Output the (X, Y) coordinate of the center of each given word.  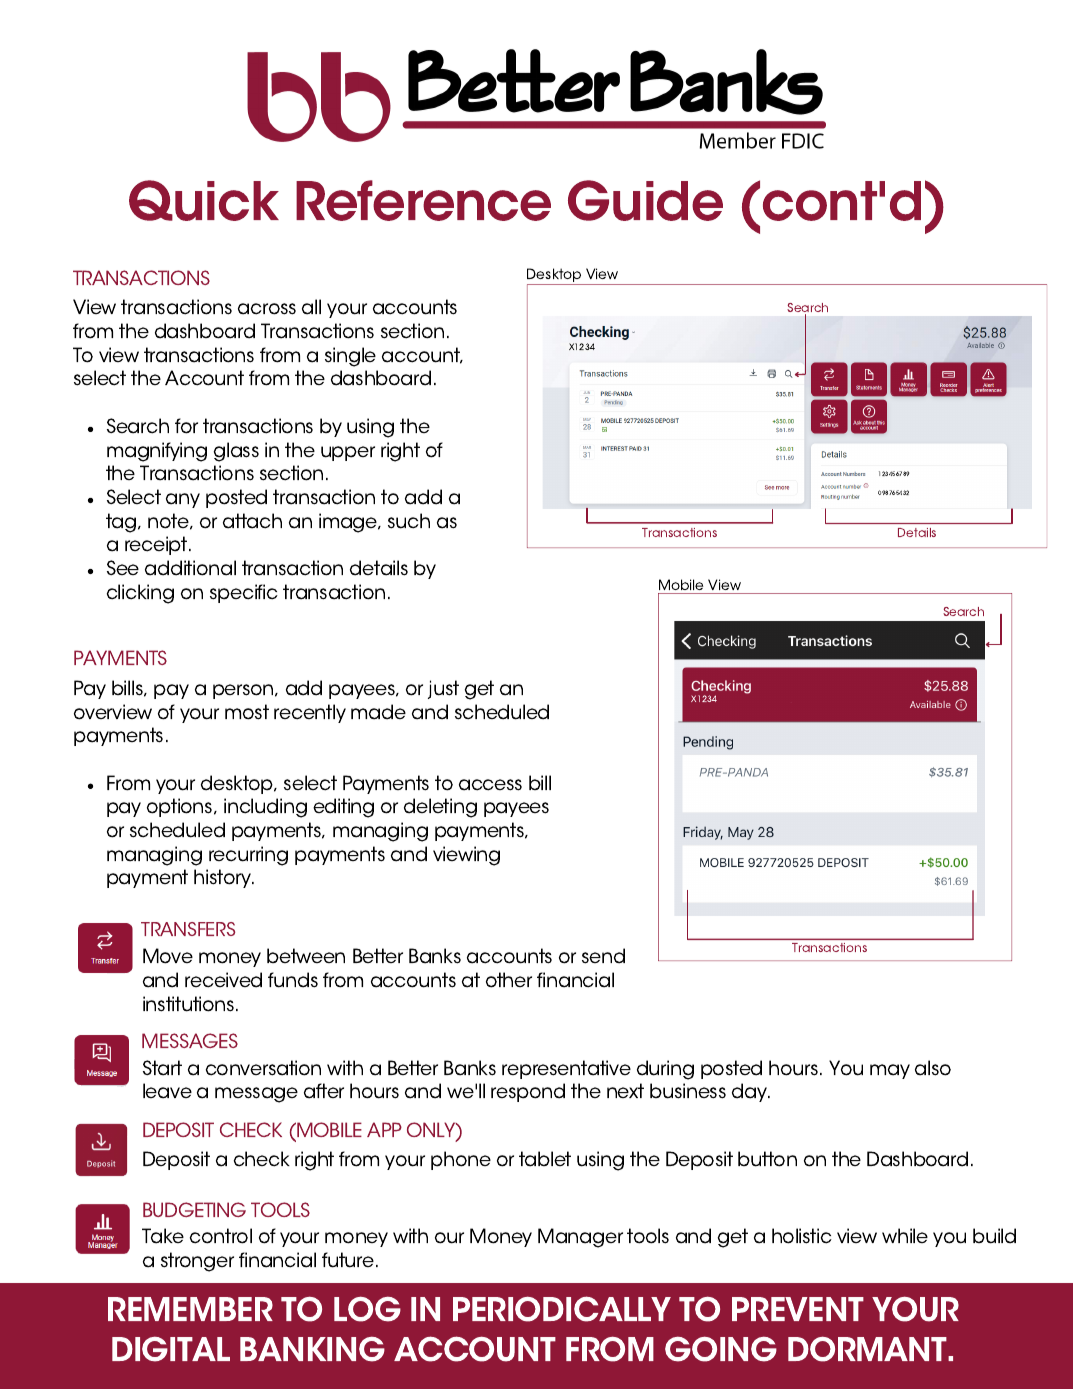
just (443, 689)
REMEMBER (190, 1309)
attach (252, 521)
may (890, 1071)
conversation (263, 1068)
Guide (645, 200)
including (265, 808)
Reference (423, 200)
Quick (204, 200)
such (409, 521)
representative (566, 1069)
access (490, 785)
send (603, 956)
